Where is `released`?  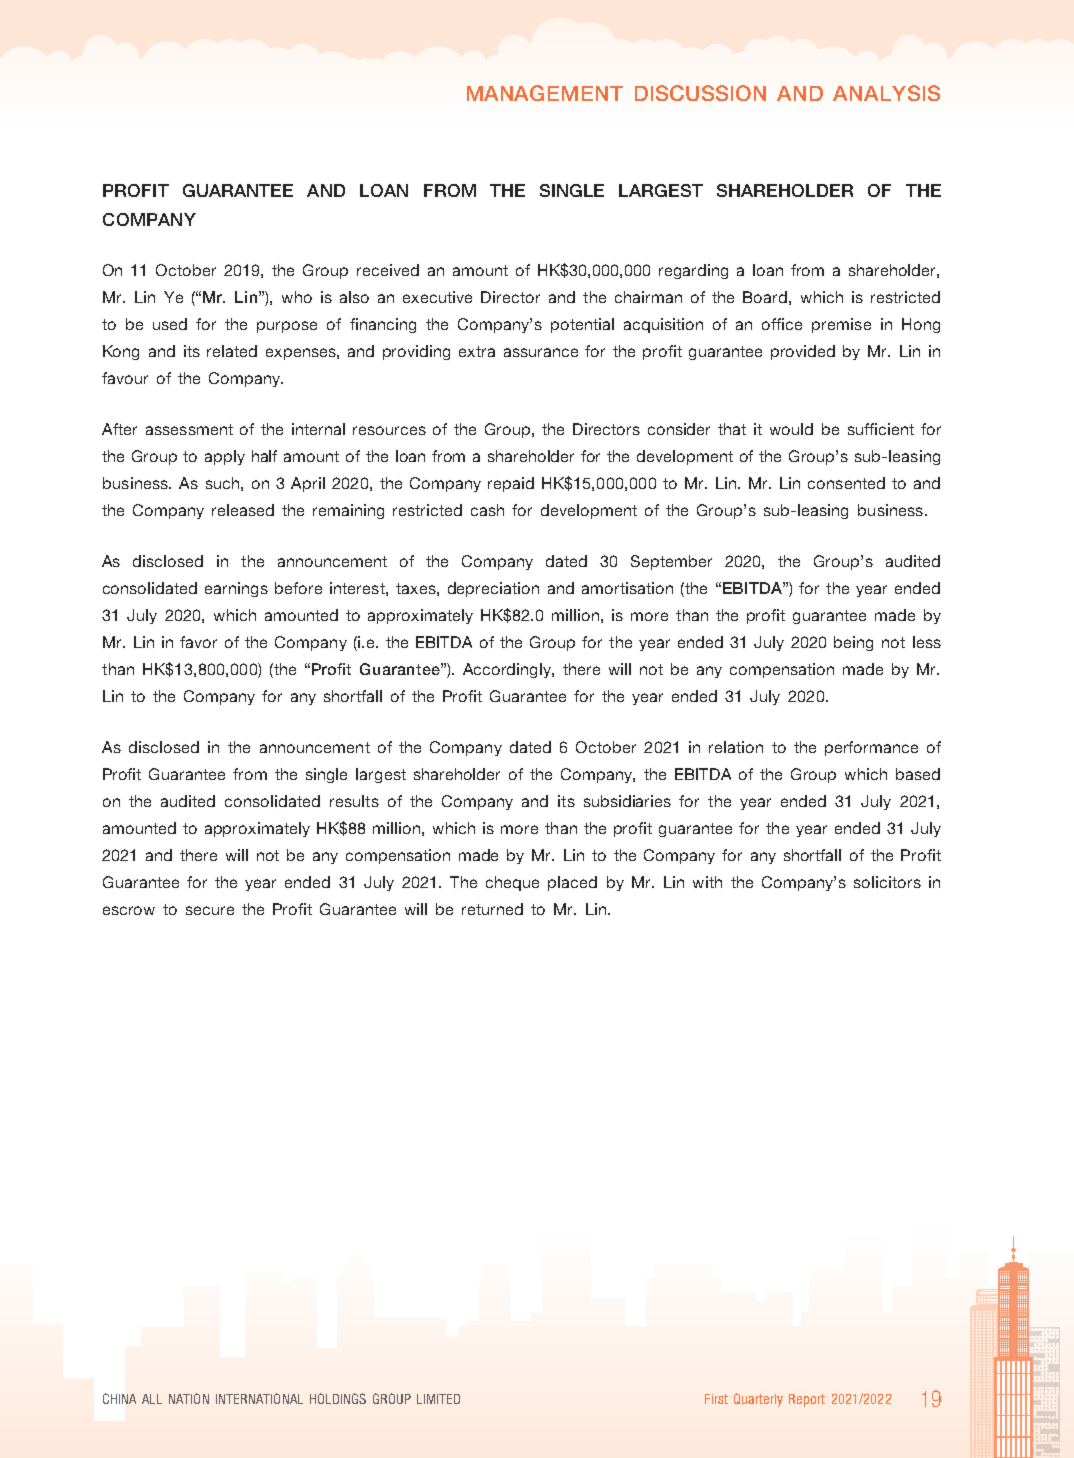 released is located at coordinates (243, 510).
